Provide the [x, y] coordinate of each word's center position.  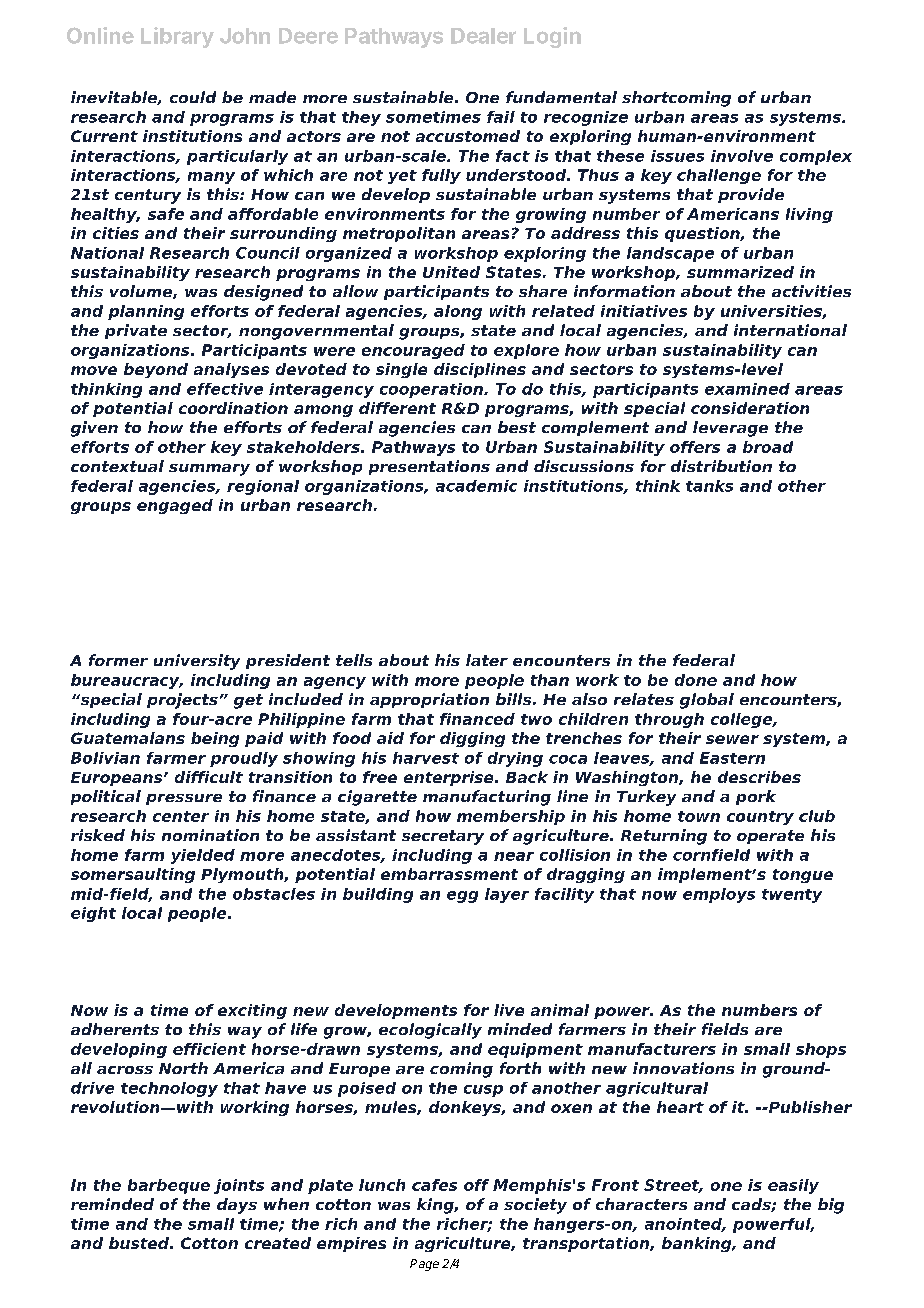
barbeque [169, 1186]
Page [424, 1265]
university [197, 662]
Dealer [483, 36]
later [487, 660]
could [193, 97]
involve [742, 156]
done [696, 680]
